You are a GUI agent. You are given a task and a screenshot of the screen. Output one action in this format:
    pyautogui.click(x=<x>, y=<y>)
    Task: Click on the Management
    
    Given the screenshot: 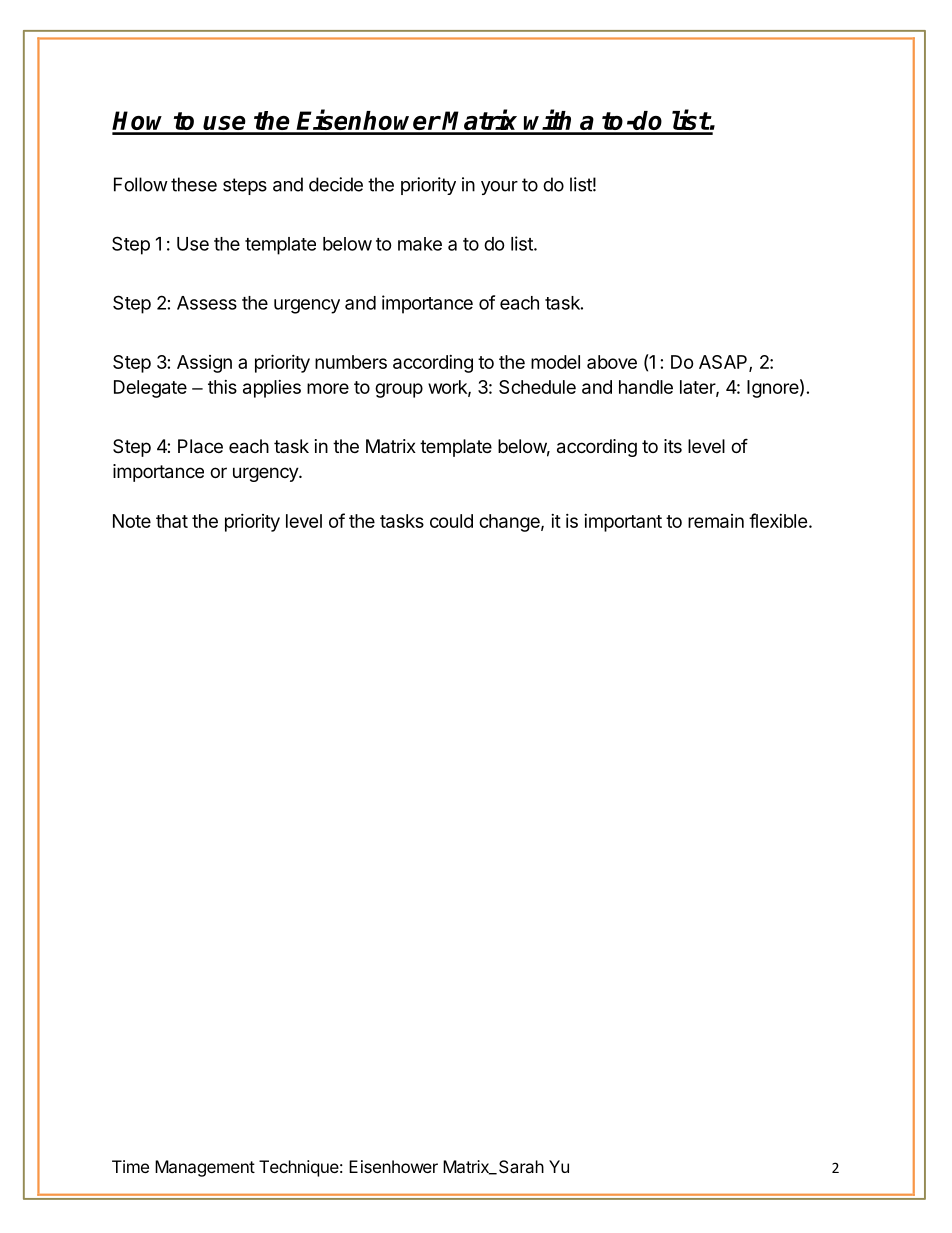 What is the action you would take?
    pyautogui.click(x=205, y=1168)
